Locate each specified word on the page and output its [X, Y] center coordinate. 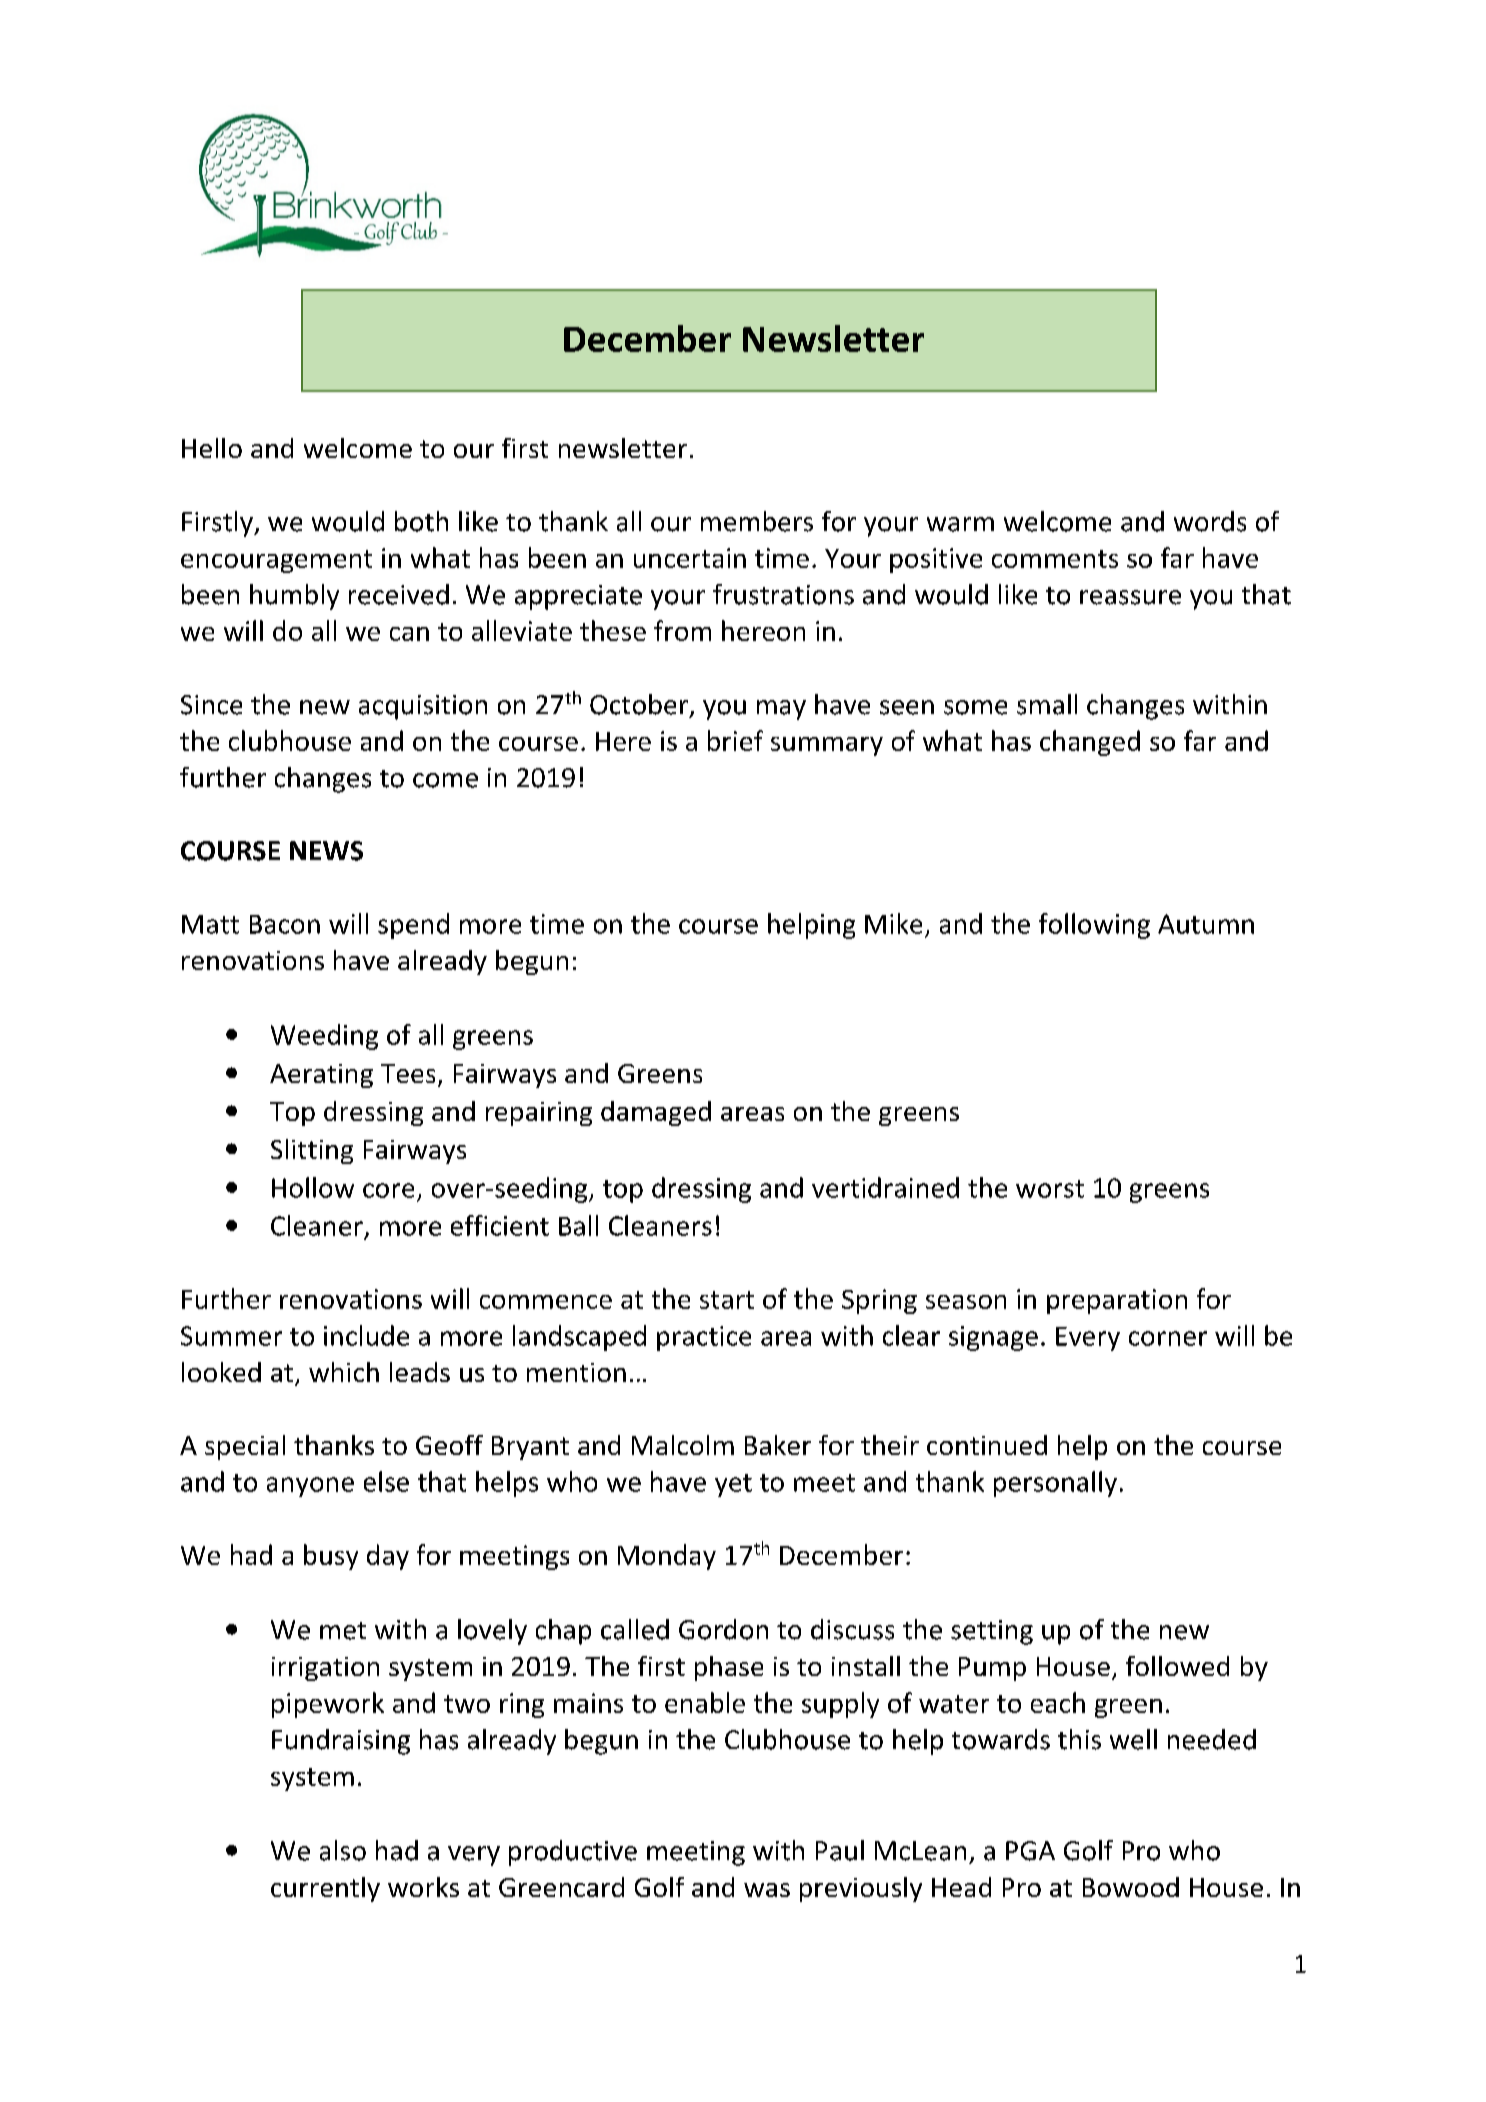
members [757, 521]
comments [1055, 559]
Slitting [312, 1151]
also [343, 1850]
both [421, 521]
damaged [656, 1113]
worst [1050, 1189]
